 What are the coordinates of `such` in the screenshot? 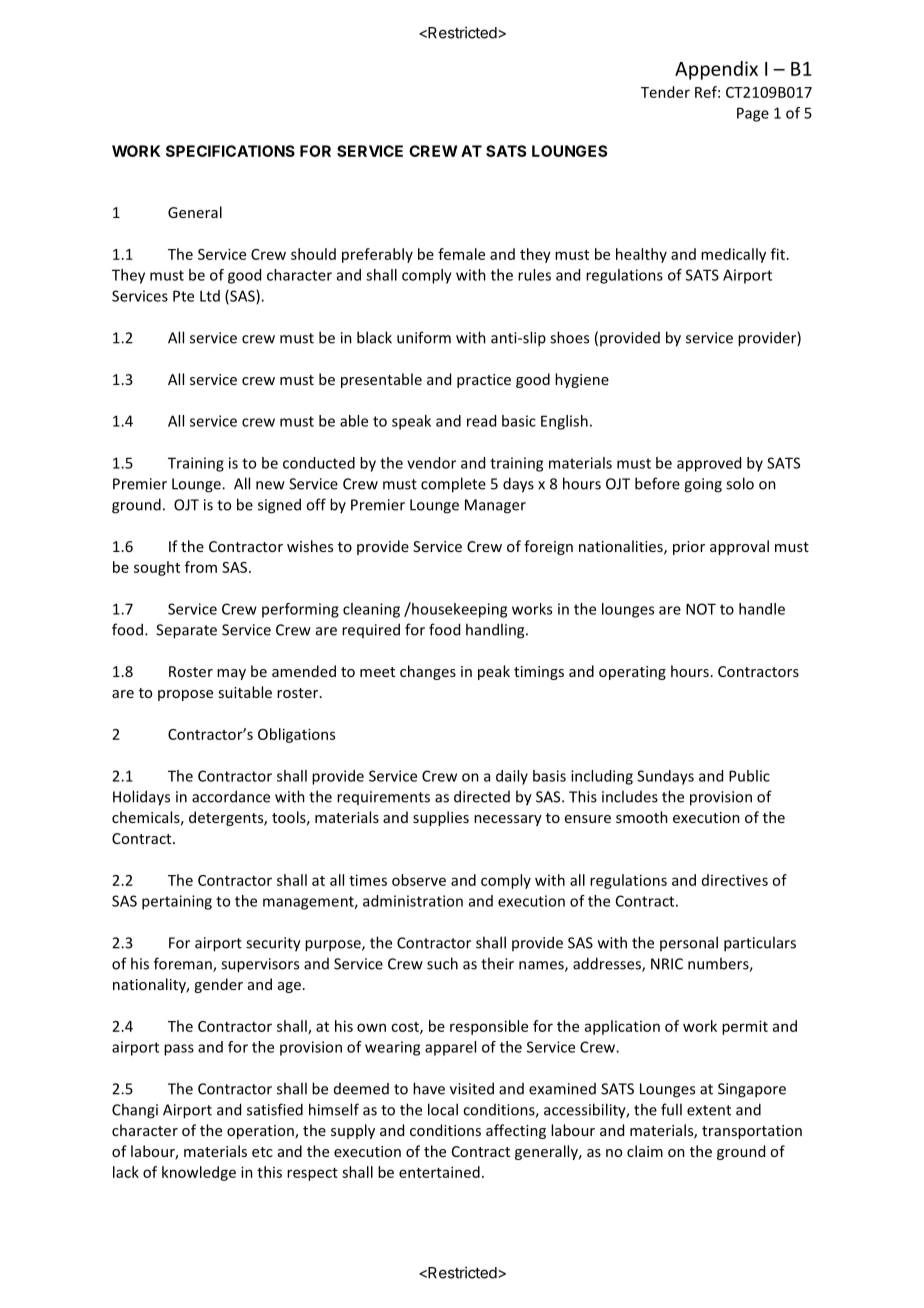 It's located at (442, 963).
